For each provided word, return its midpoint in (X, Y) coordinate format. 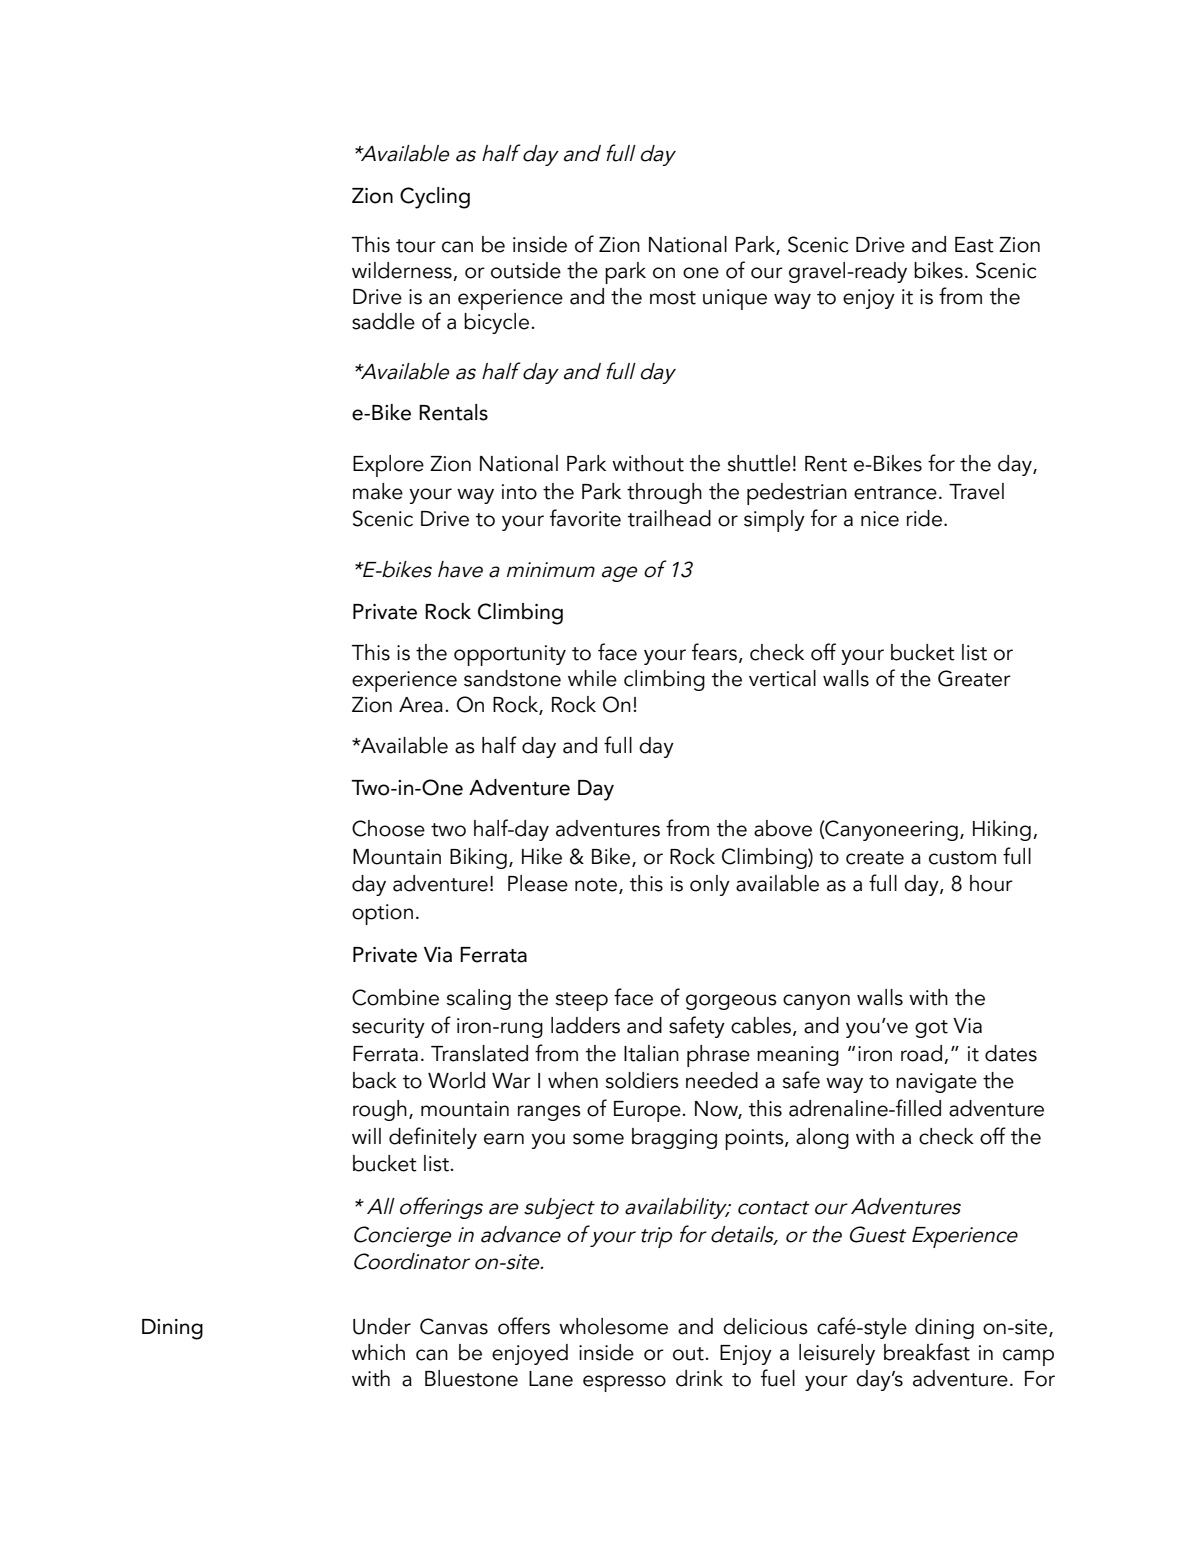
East (974, 245)
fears (714, 652)
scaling (479, 999)
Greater (974, 678)
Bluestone (471, 1378)
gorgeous (731, 1002)
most (673, 298)
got (931, 1029)
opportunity (510, 655)
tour (416, 246)
